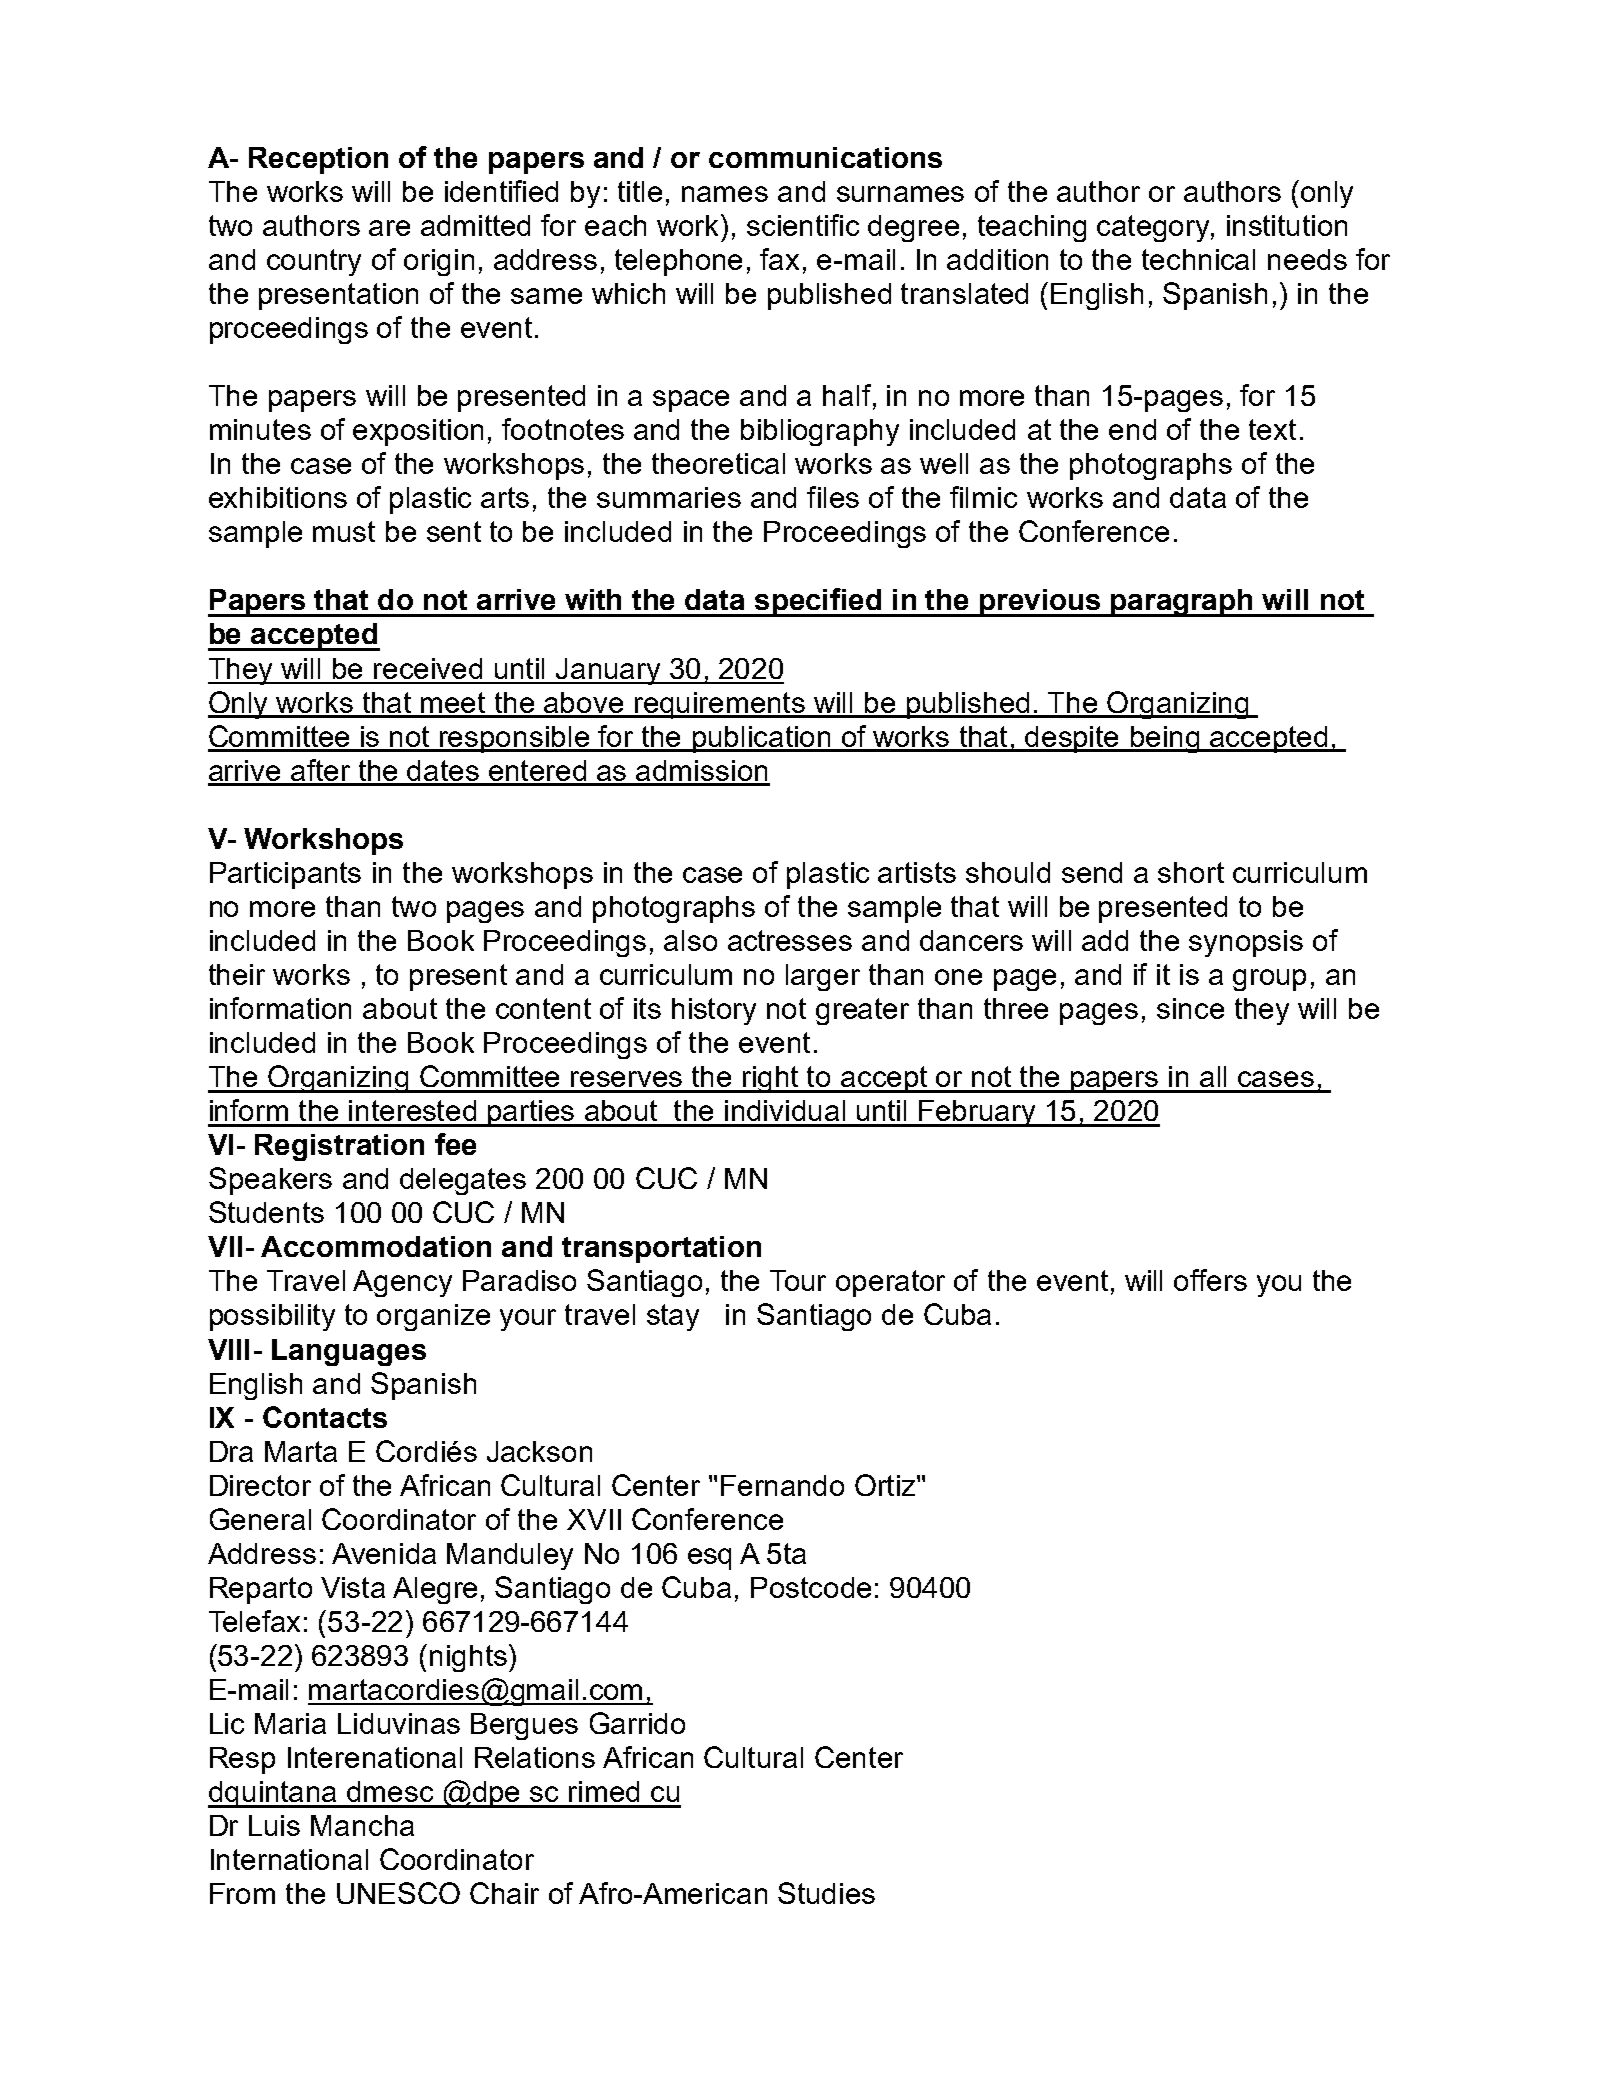  Describe the element at coordinates (402, 1283) in the screenshot. I see `Agency` at that location.
